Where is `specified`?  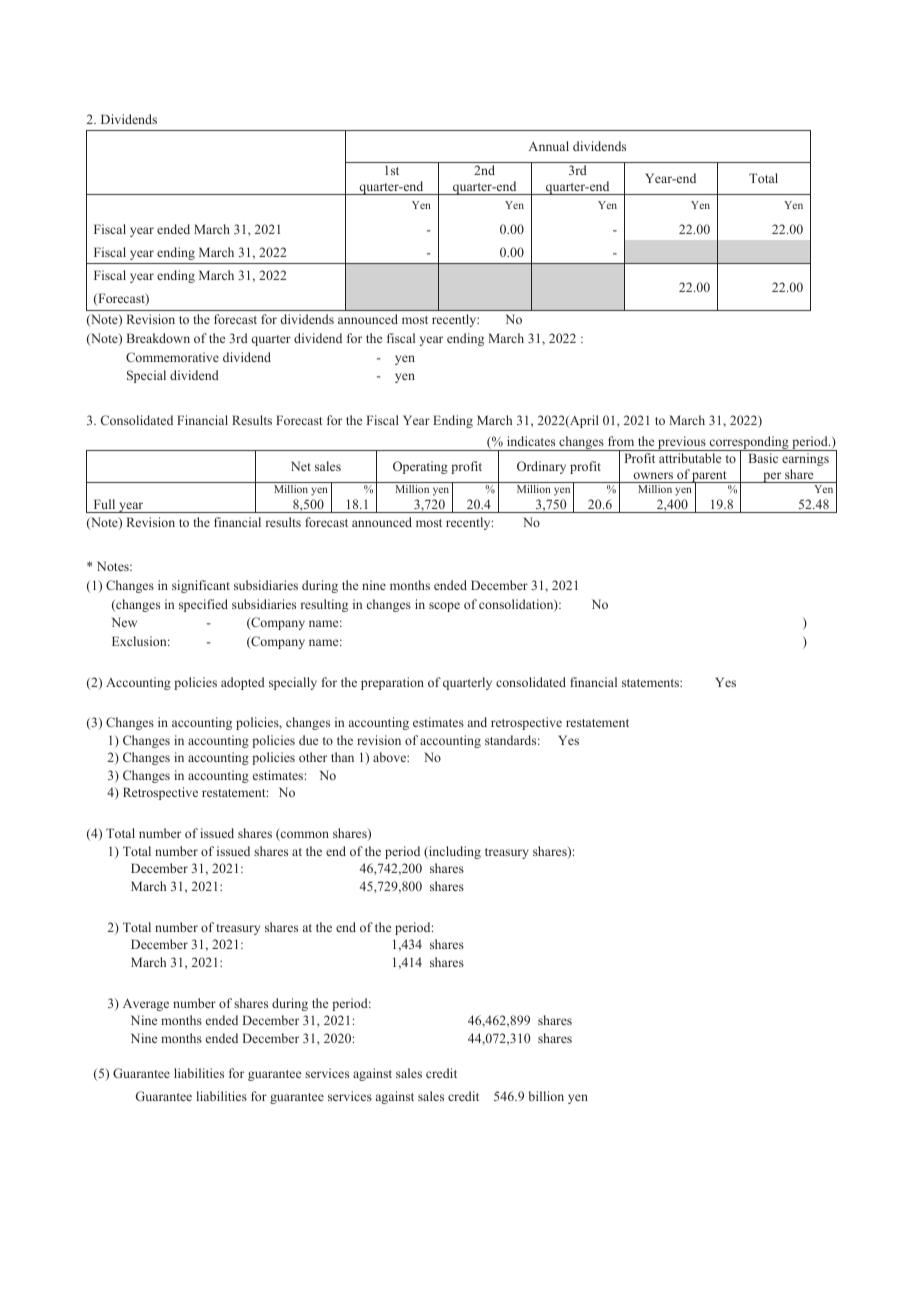 specified is located at coordinates (203, 605).
